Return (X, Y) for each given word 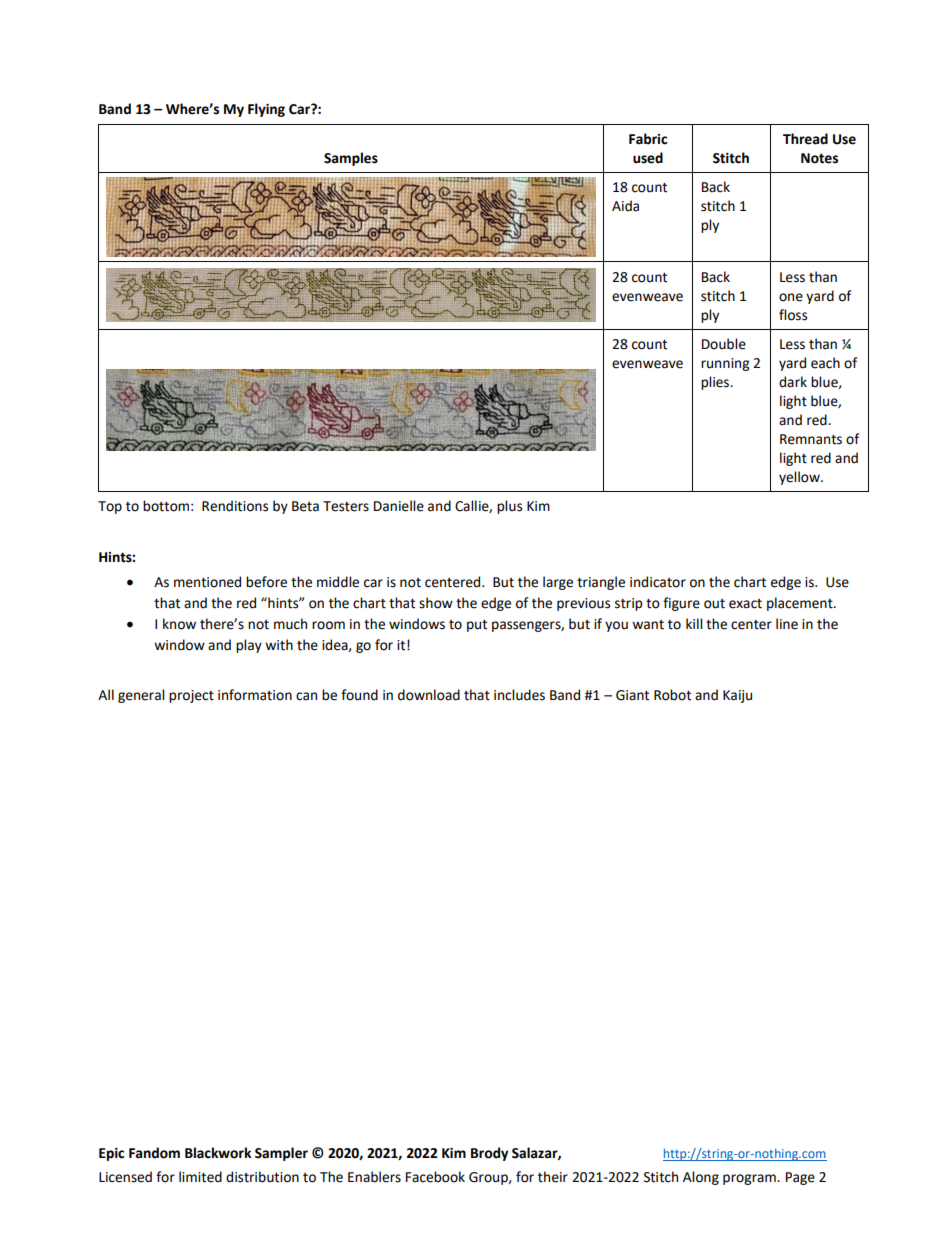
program (750, 1179)
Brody (489, 1154)
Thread (805, 139)
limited (200, 1177)
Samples (351, 159)
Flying (266, 110)
